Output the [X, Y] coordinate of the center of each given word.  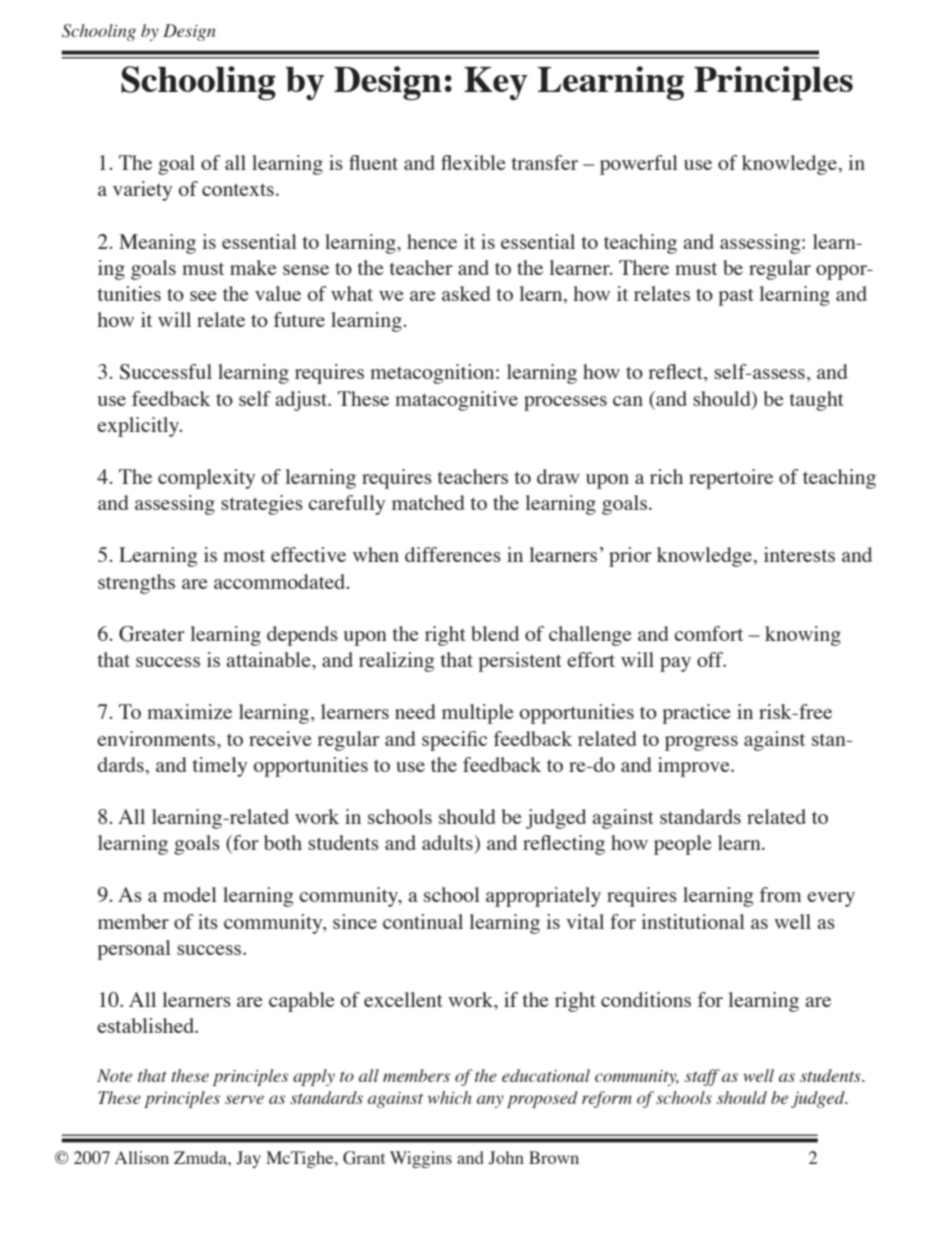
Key [496, 83]
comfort [708, 633]
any [490, 1101]
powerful [639, 165]
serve [244, 1099]
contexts [238, 189]
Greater [152, 634]
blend [495, 633]
